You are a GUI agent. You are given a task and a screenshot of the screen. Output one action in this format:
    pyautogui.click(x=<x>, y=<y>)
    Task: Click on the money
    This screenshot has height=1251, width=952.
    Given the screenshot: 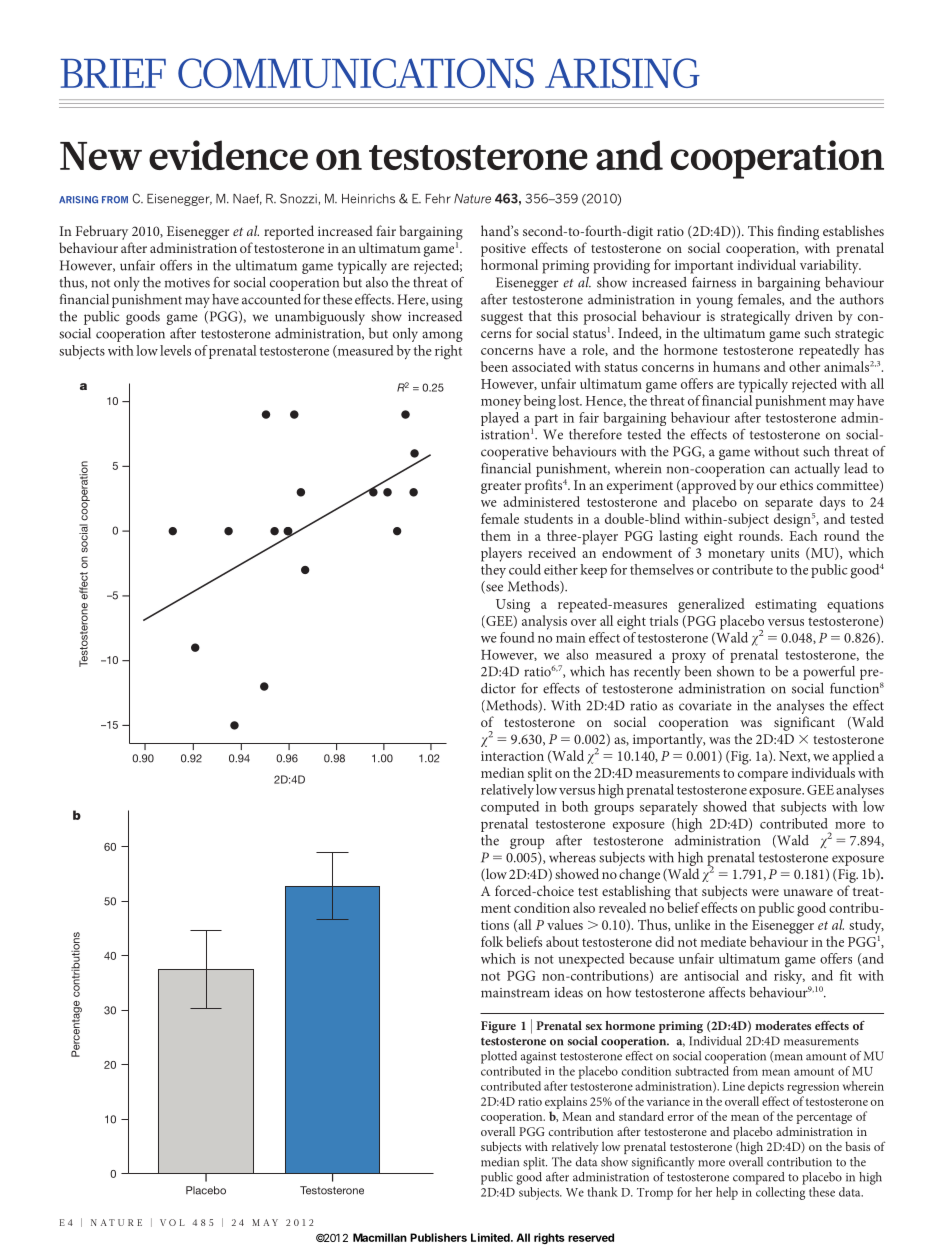 What is the action you would take?
    pyautogui.click(x=501, y=404)
